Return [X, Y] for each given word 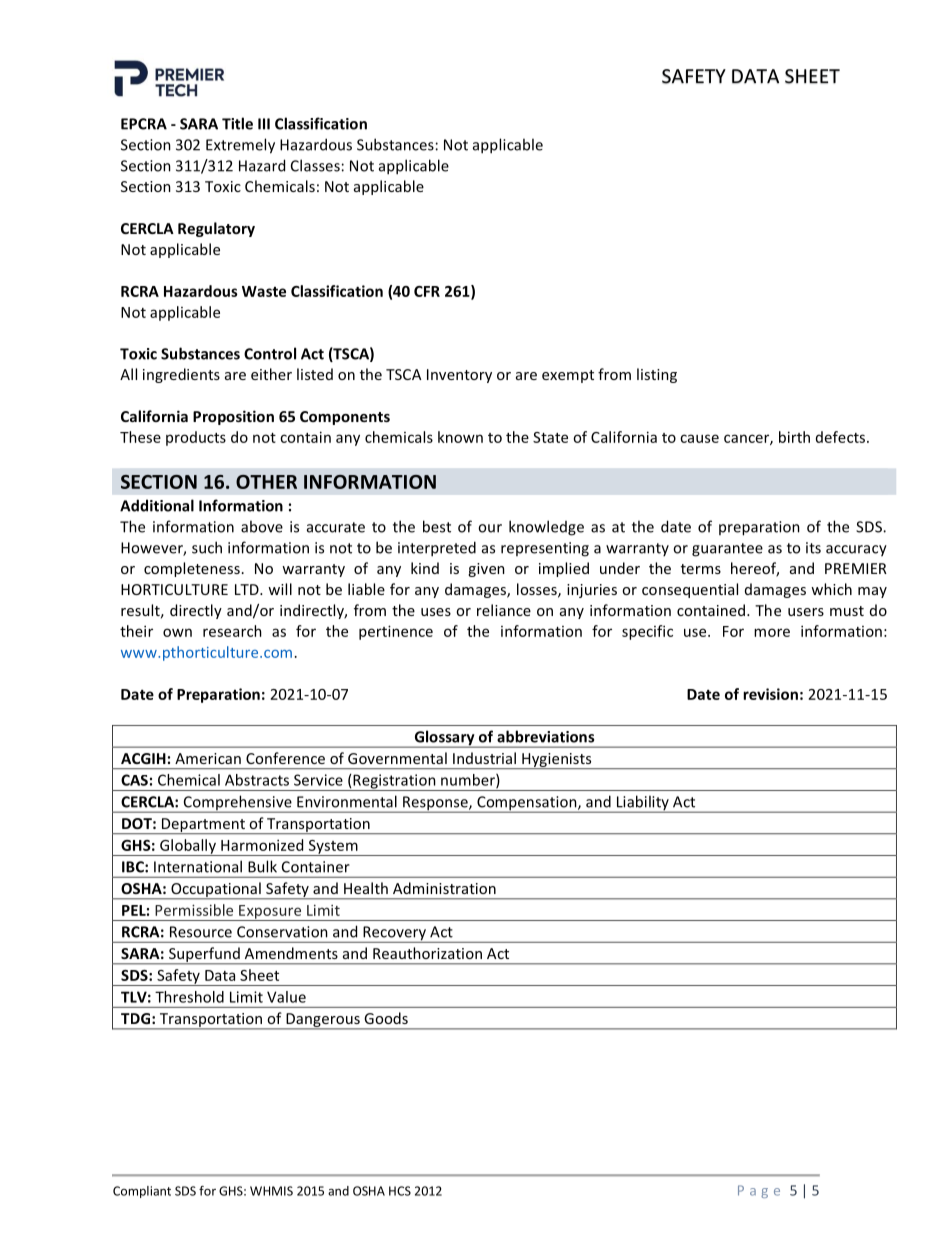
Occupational [216, 891]
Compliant [142, 1192]
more [772, 632]
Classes [315, 165]
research [232, 631]
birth [794, 437]
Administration [444, 888]
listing [657, 375]
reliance [504, 610]
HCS [400, 1191]
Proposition [233, 417]
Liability [642, 804]
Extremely [240, 146]
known [460, 437]
